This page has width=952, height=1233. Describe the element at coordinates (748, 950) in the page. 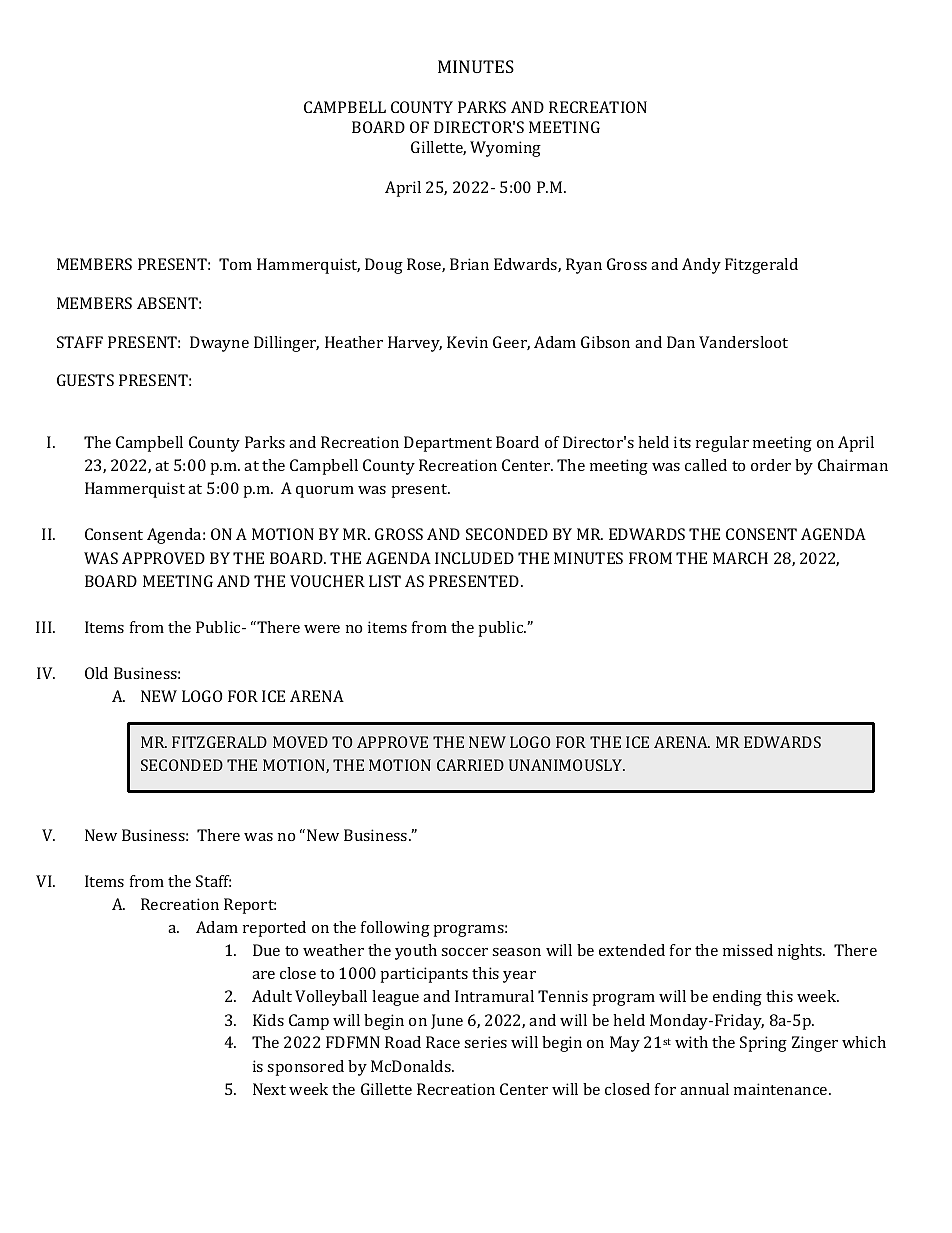

I see `missed` at that location.
